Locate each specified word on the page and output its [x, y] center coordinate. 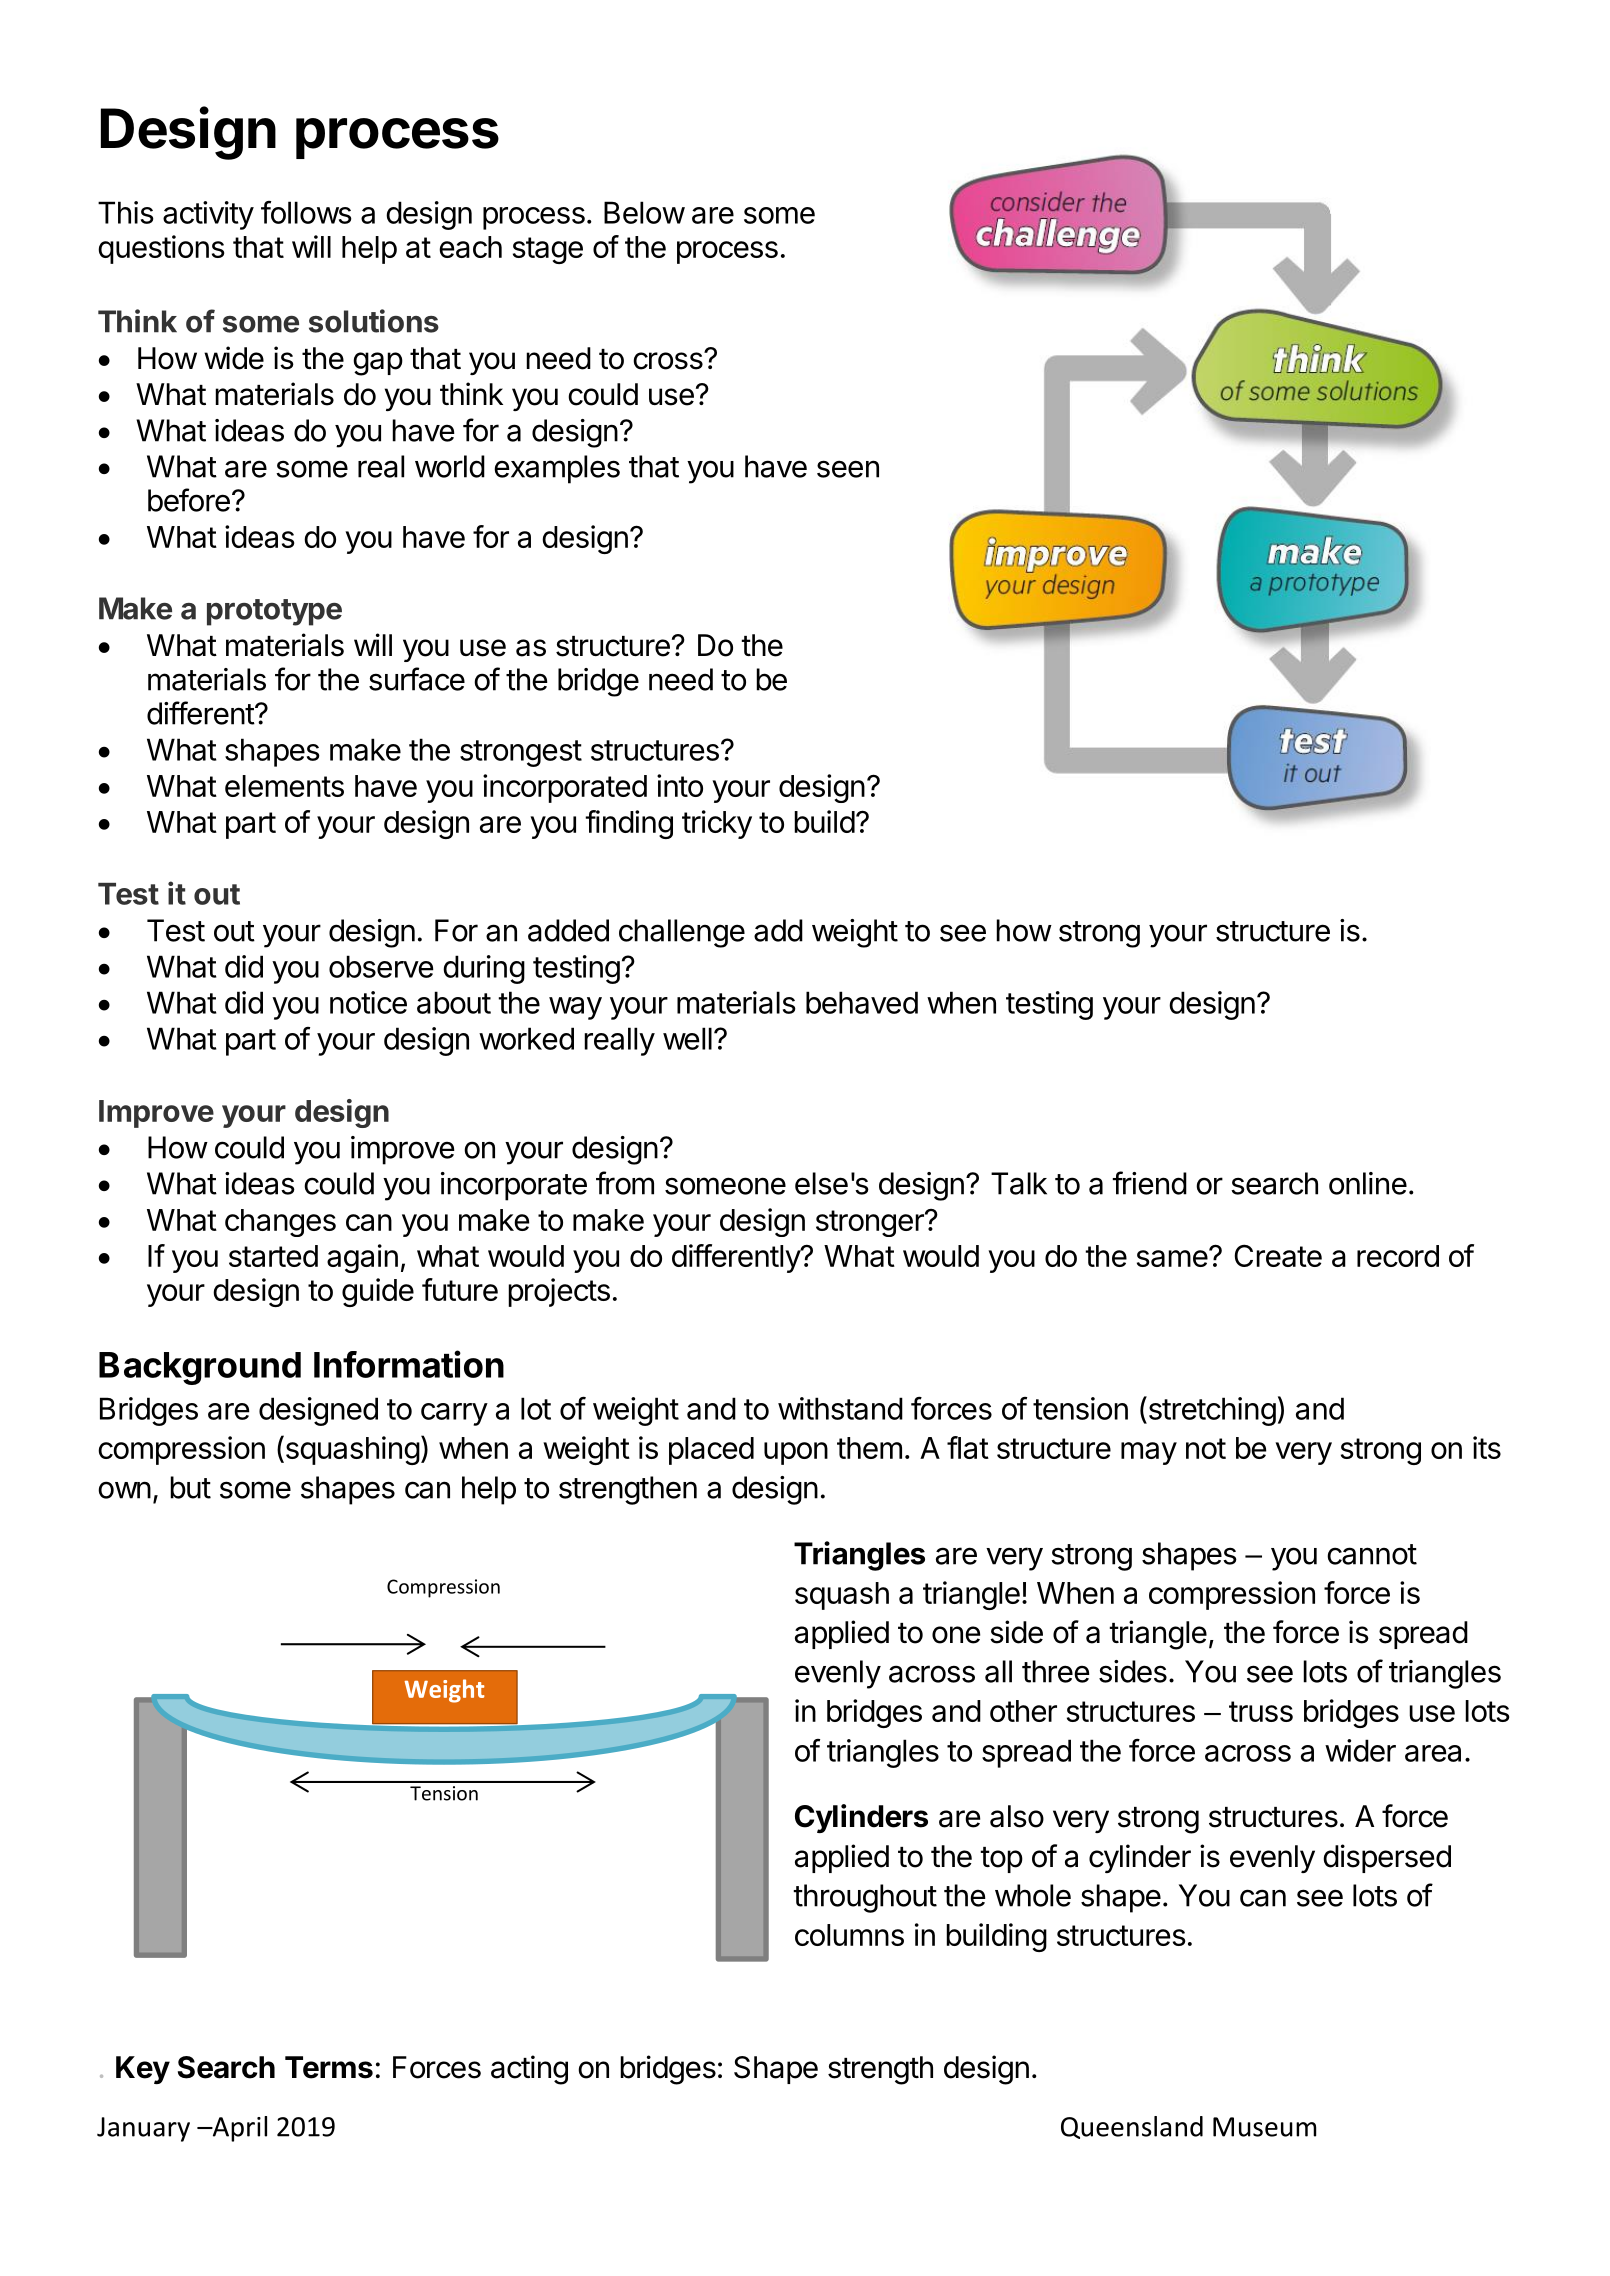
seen [848, 469]
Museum [1264, 2127]
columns [849, 1935]
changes [280, 1223]
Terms [329, 2067]
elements [284, 786]
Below [644, 212]
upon [796, 1453]
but [190, 1487]
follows [306, 212]
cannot [1372, 1554]
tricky [717, 824]
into [680, 785]
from [625, 1183]
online [1368, 1183]
